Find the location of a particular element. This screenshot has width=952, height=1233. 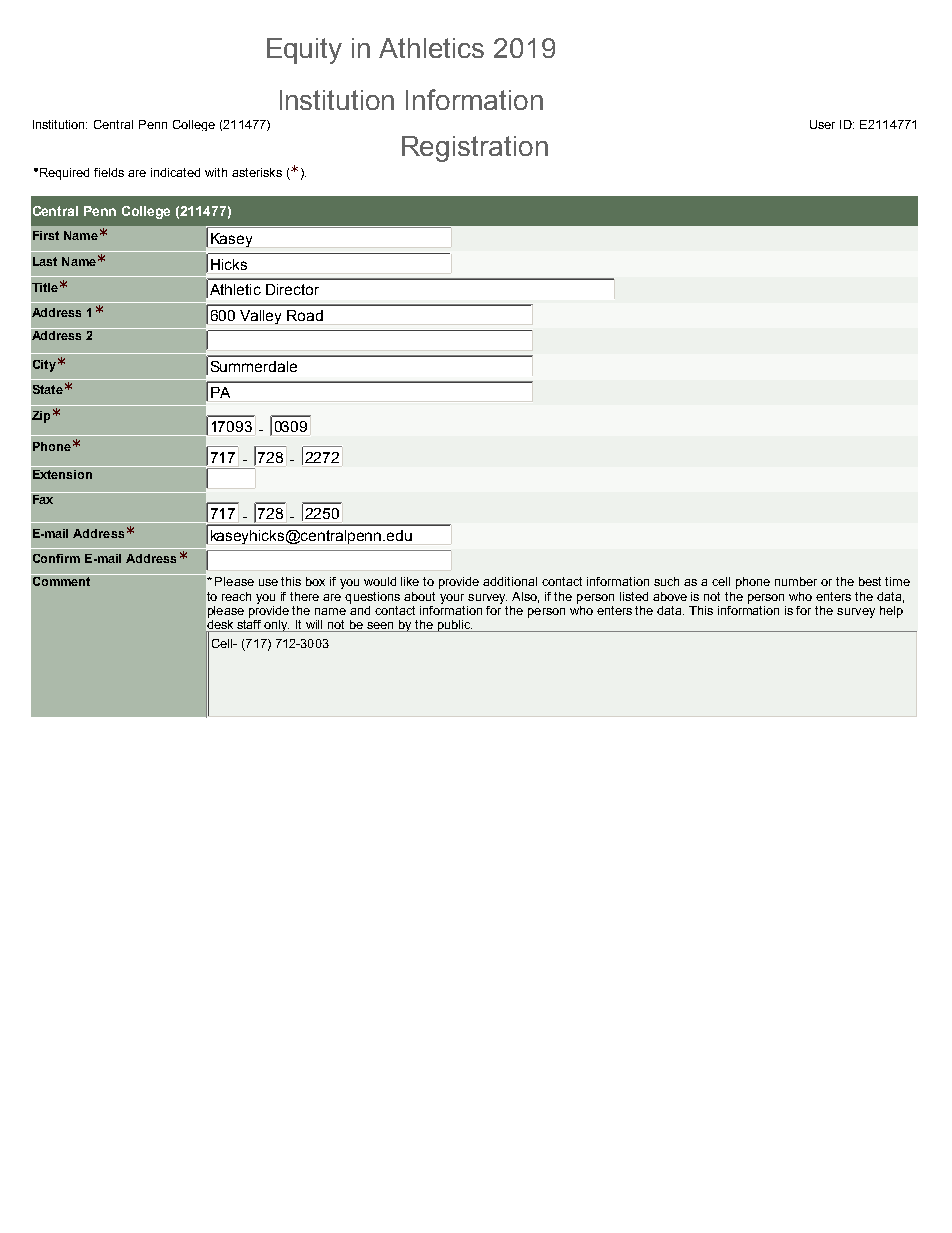

asterisks is located at coordinates (257, 172).
